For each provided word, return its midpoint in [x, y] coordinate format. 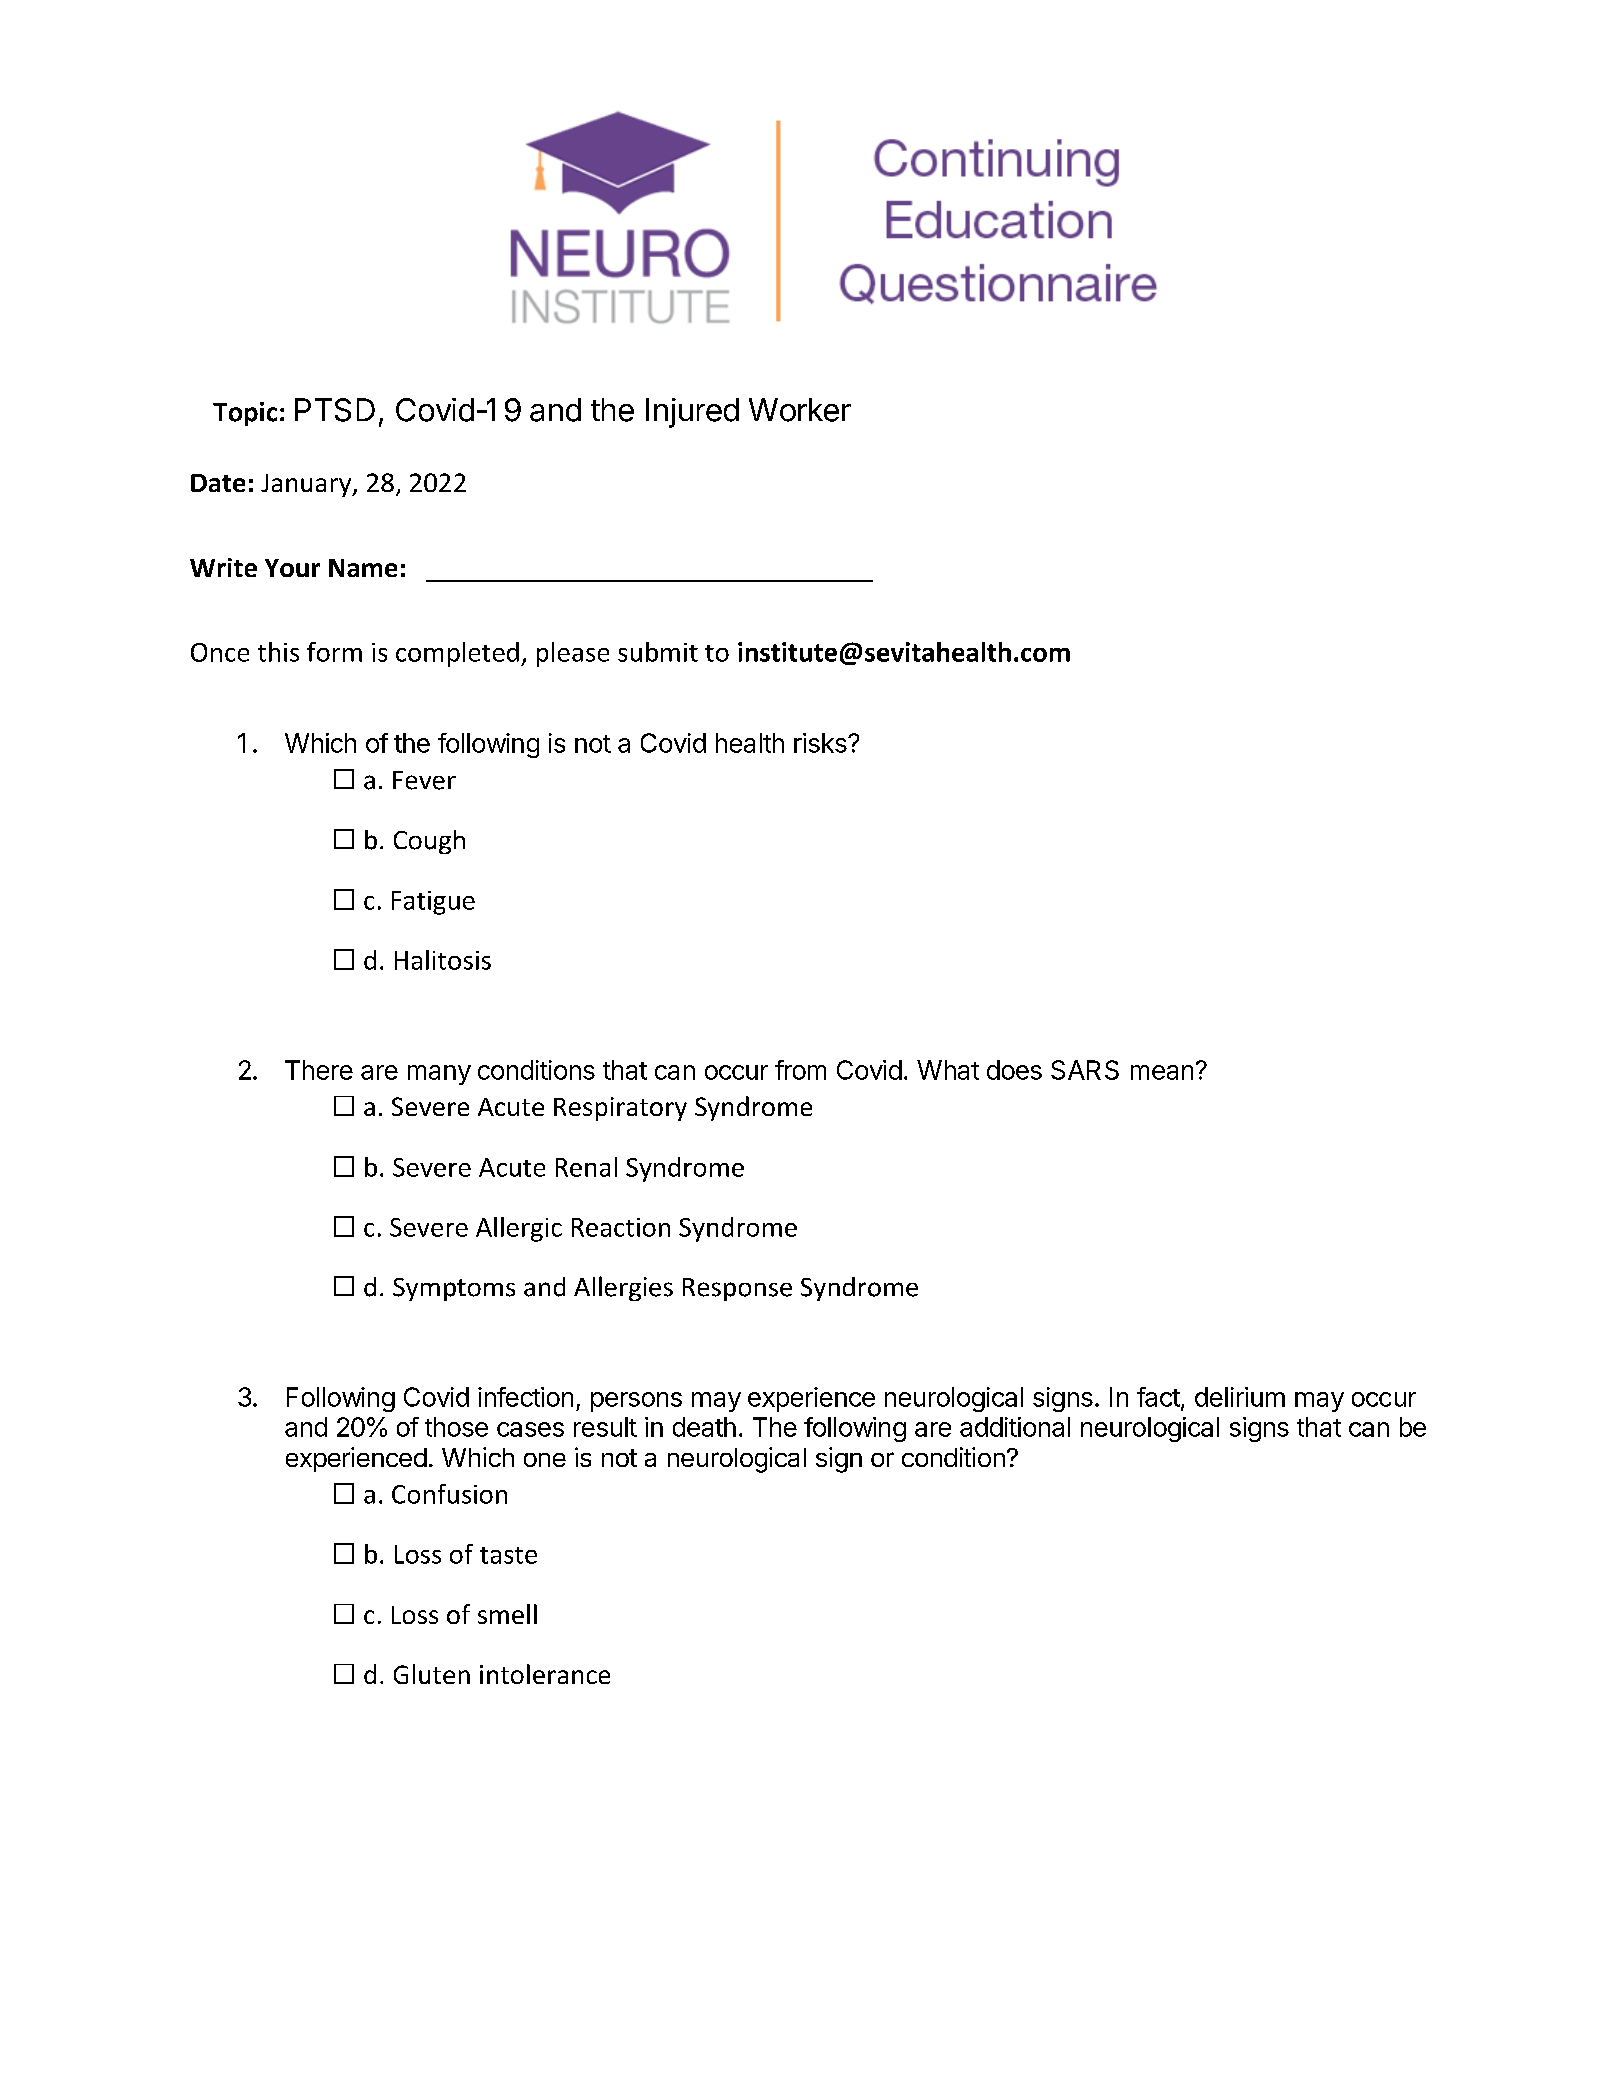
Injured [692, 413]
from [800, 1070]
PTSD [335, 410]
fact [1158, 1397]
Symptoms [454, 1289]
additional [1015, 1427]
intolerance [545, 1674]
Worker [800, 410]
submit [658, 652]
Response [737, 1289]
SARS [1085, 1070]
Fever [424, 780]
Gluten [432, 1674]
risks [821, 743]
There [319, 1070]
